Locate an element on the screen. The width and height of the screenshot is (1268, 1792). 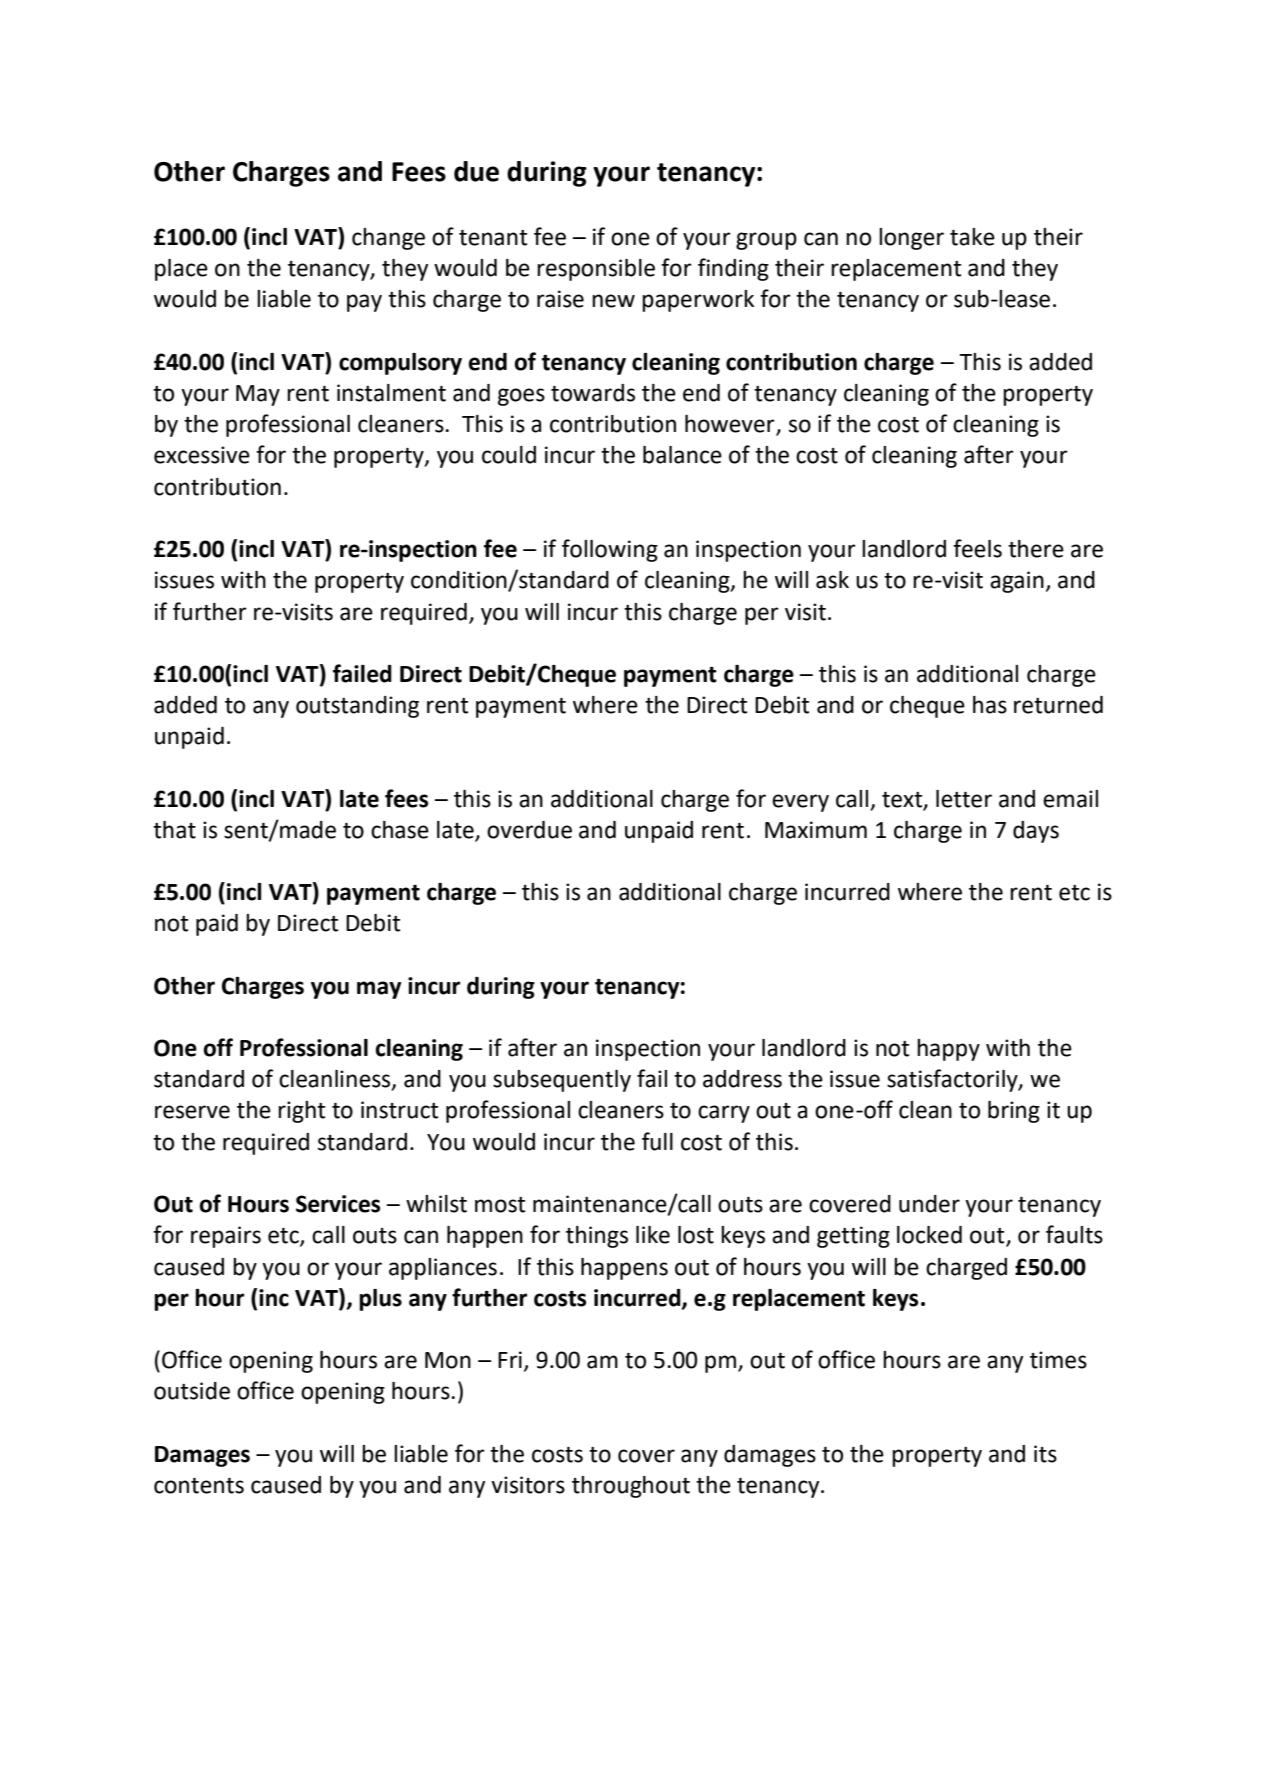
days is located at coordinates (1036, 832).
